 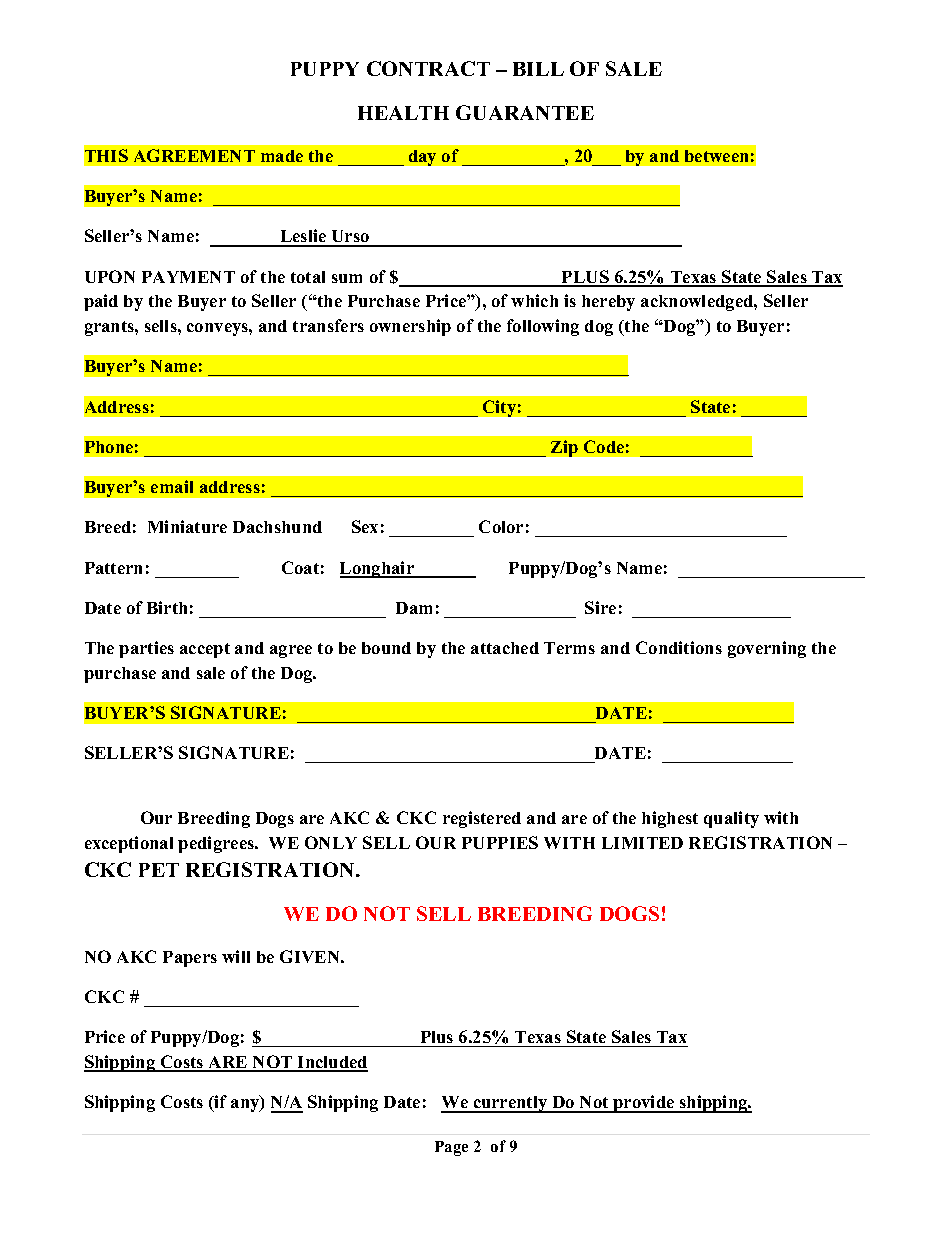 What do you see at coordinates (500, 842) in the screenshot?
I see `PUPPIES` at bounding box center [500, 842].
